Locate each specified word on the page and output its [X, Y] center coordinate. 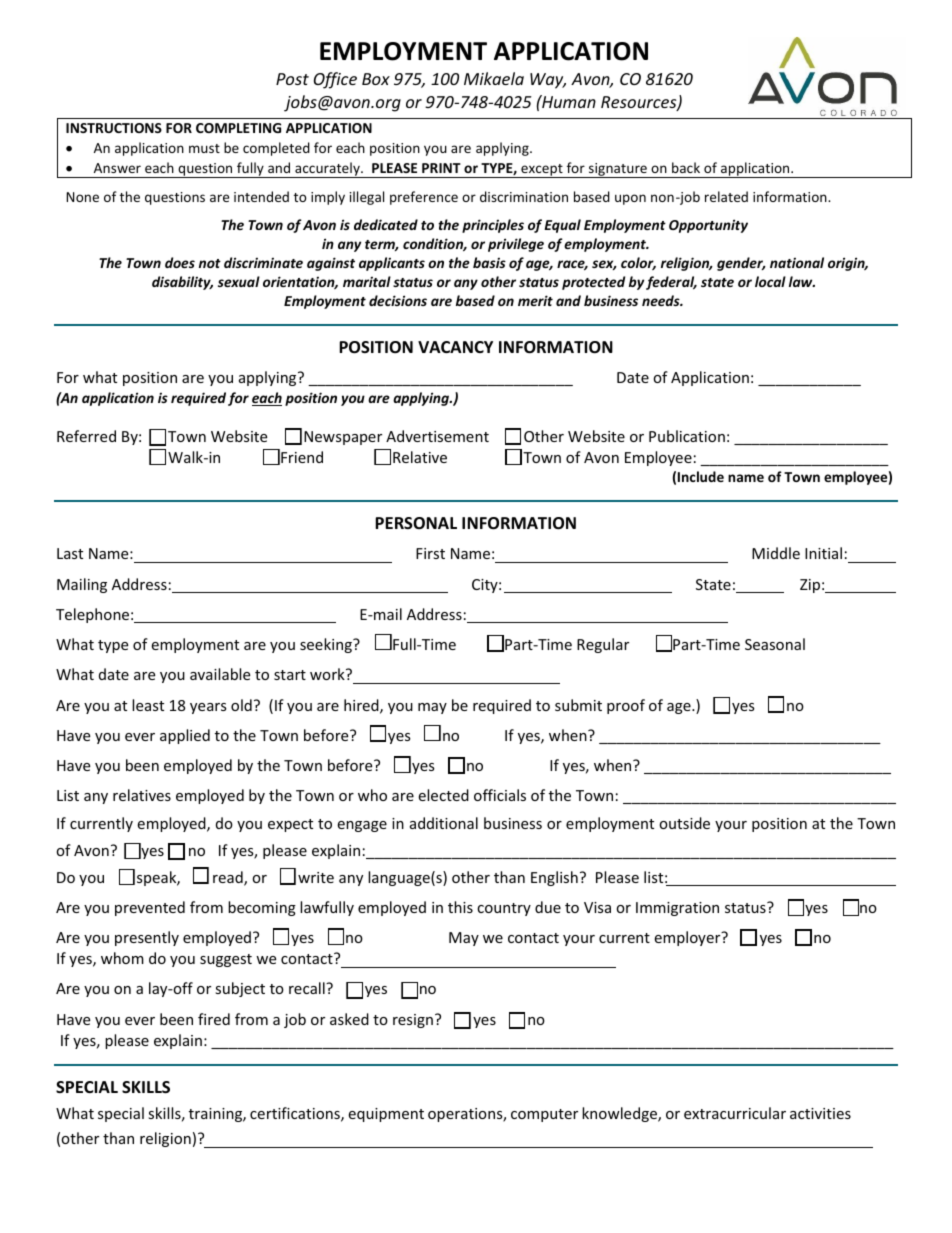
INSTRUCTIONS [114, 128]
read [229, 878]
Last [70, 553]
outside [684, 823]
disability [182, 283]
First [430, 553]
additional [444, 823]
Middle [776, 553]
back [686, 167]
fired [214, 1019]
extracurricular [735, 1113]
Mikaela [494, 78]
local [770, 281]
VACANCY [455, 347]
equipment [386, 1115]
